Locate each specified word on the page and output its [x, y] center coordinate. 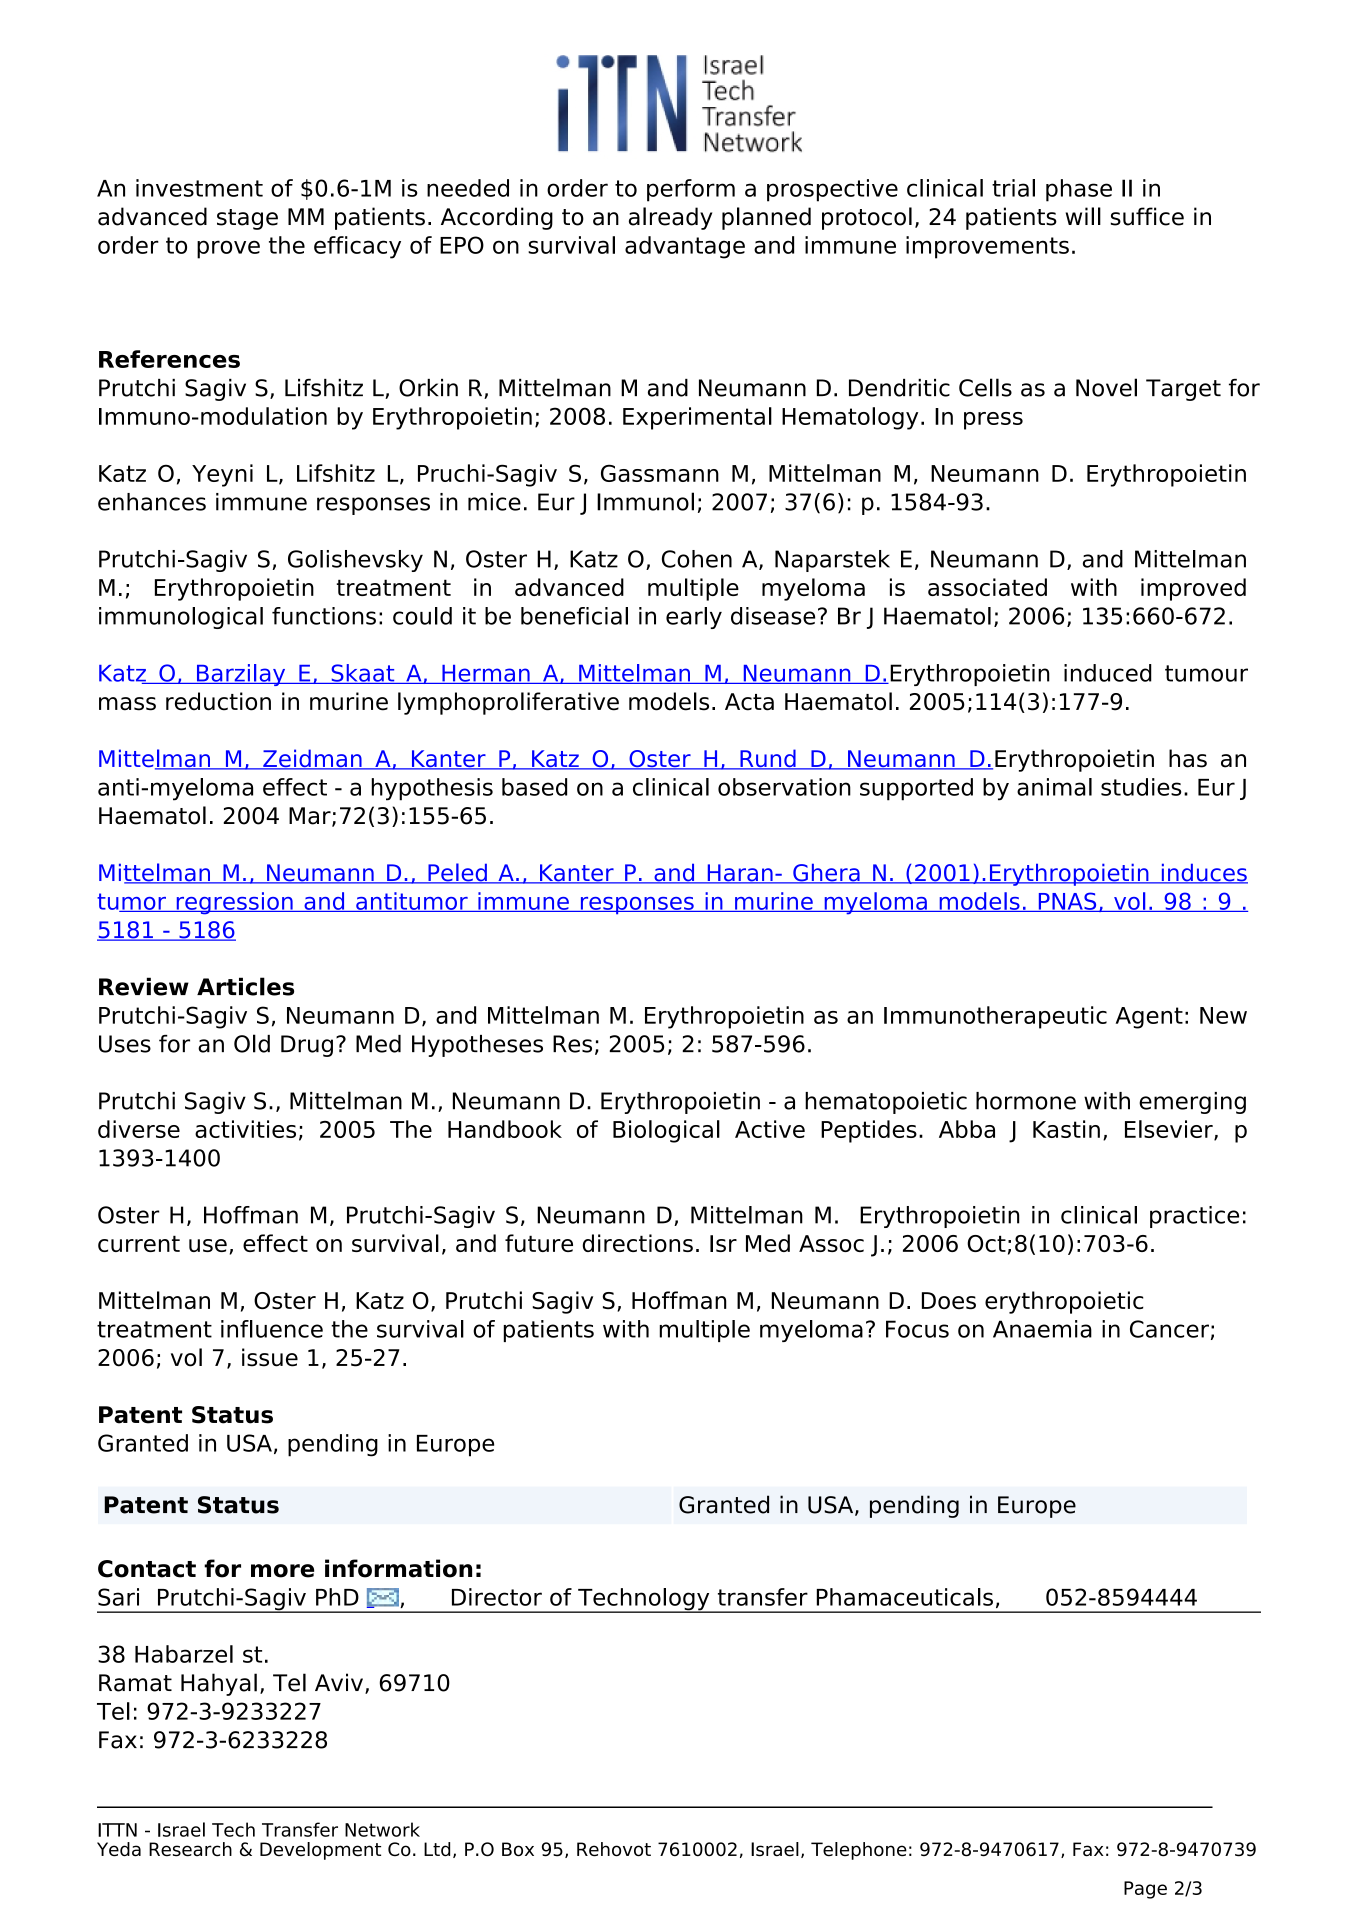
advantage [685, 247]
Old [252, 1043]
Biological [666, 1131]
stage [247, 219]
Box [518, 1849]
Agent [1149, 1018]
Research [190, 1849]
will [1083, 216]
